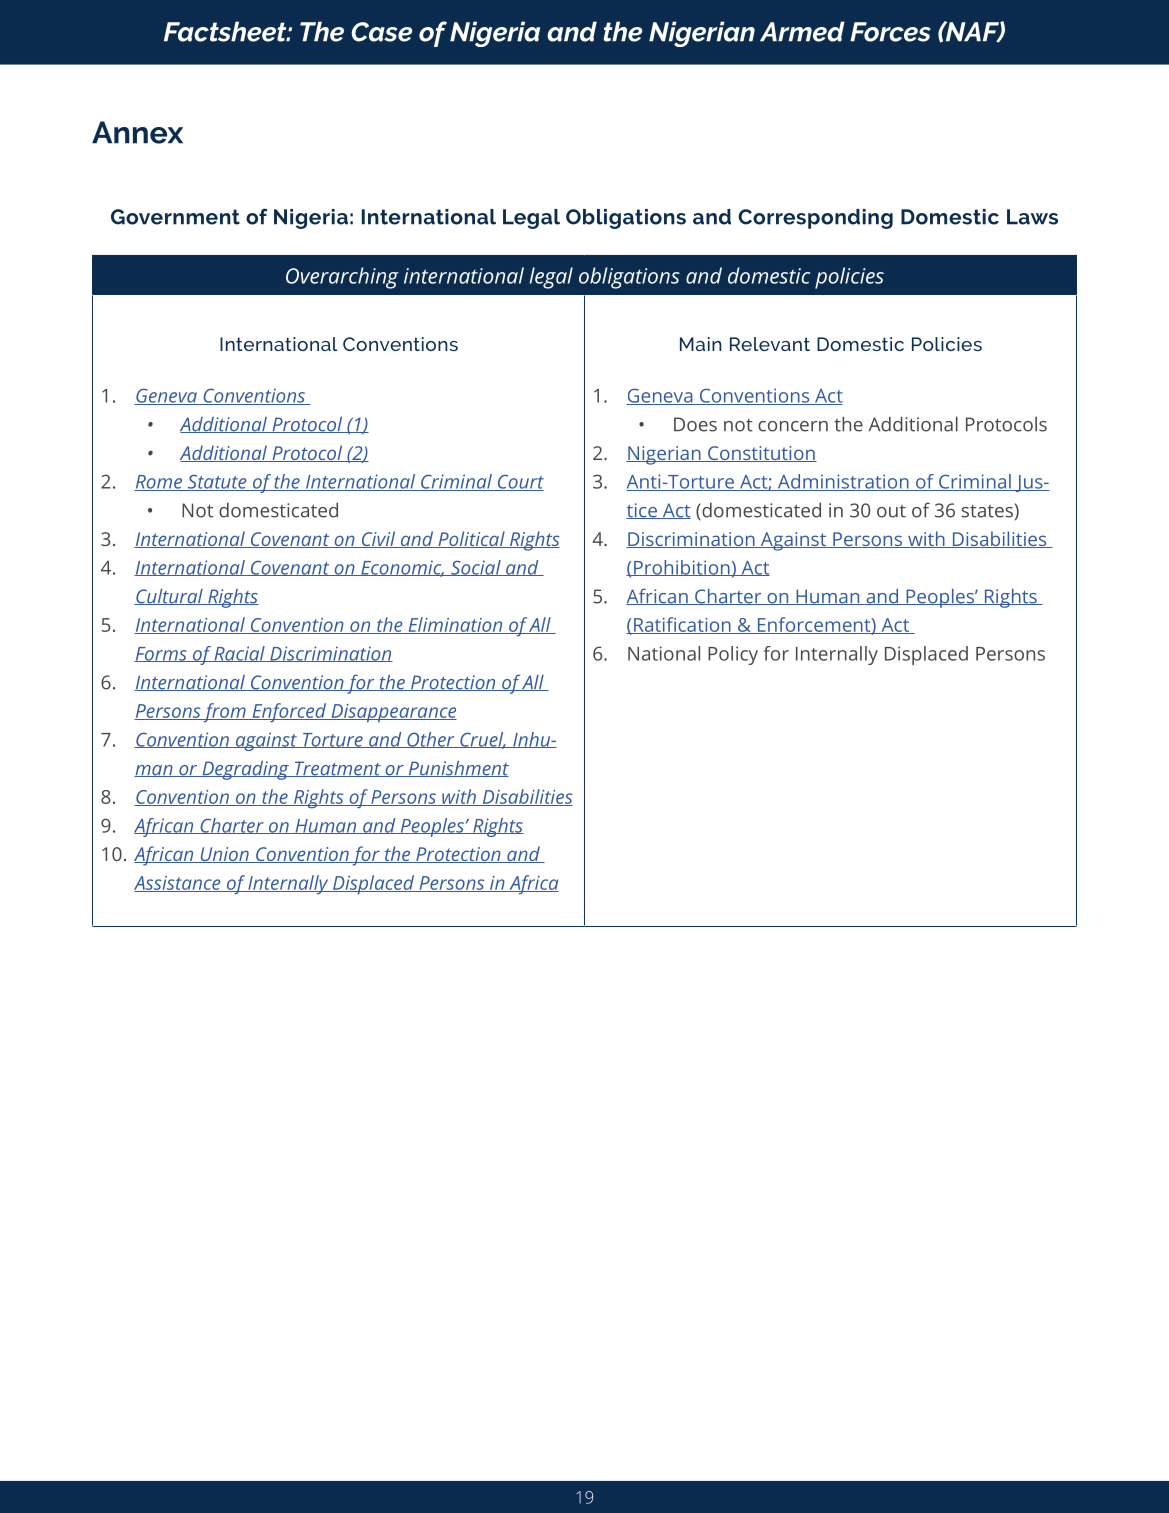 The image size is (1169, 1513). I want to click on Union, so click(224, 855).
